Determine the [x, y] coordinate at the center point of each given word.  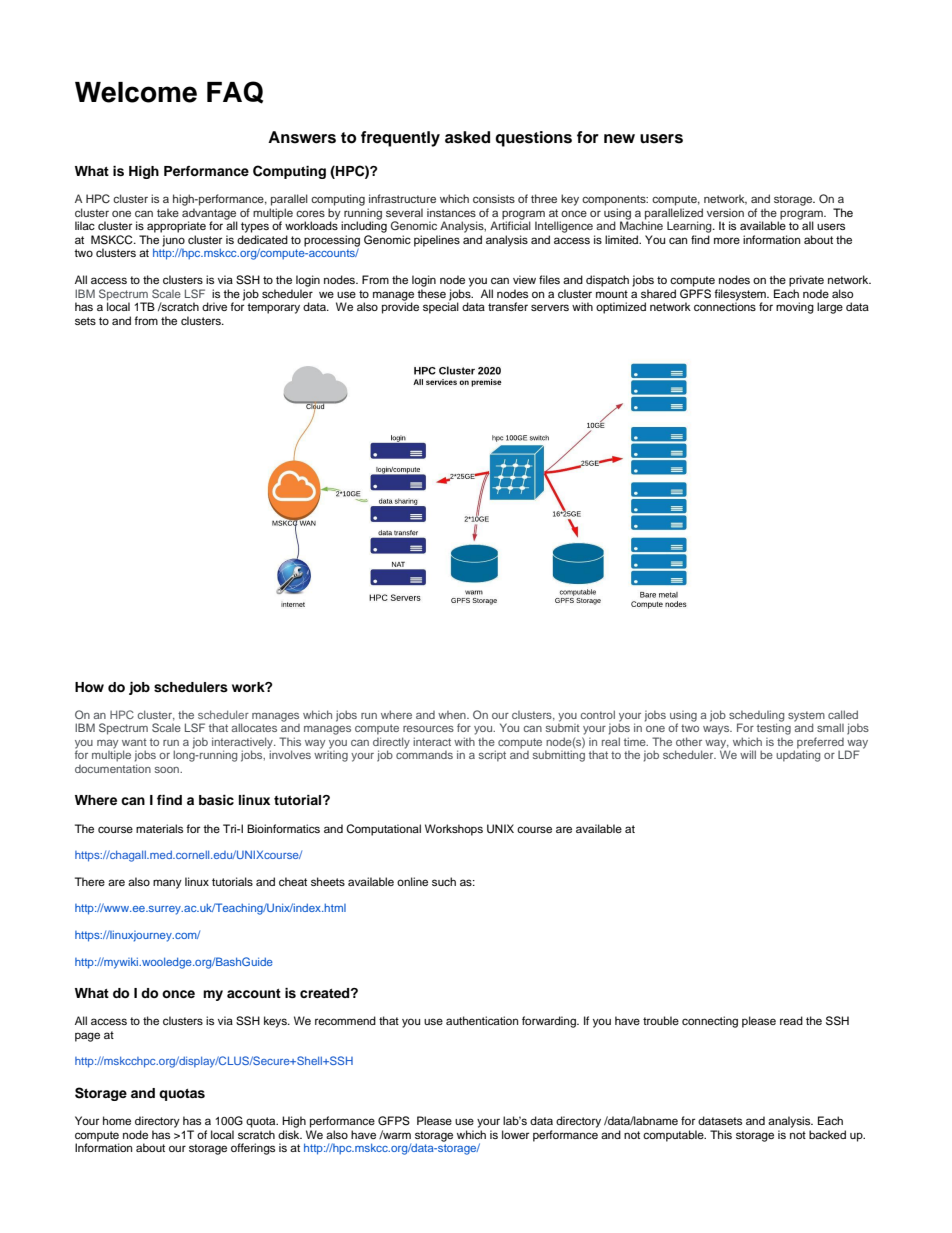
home [117, 1120]
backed [827, 1134]
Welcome [136, 92]
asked [467, 137]
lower [515, 1134]
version [725, 212]
